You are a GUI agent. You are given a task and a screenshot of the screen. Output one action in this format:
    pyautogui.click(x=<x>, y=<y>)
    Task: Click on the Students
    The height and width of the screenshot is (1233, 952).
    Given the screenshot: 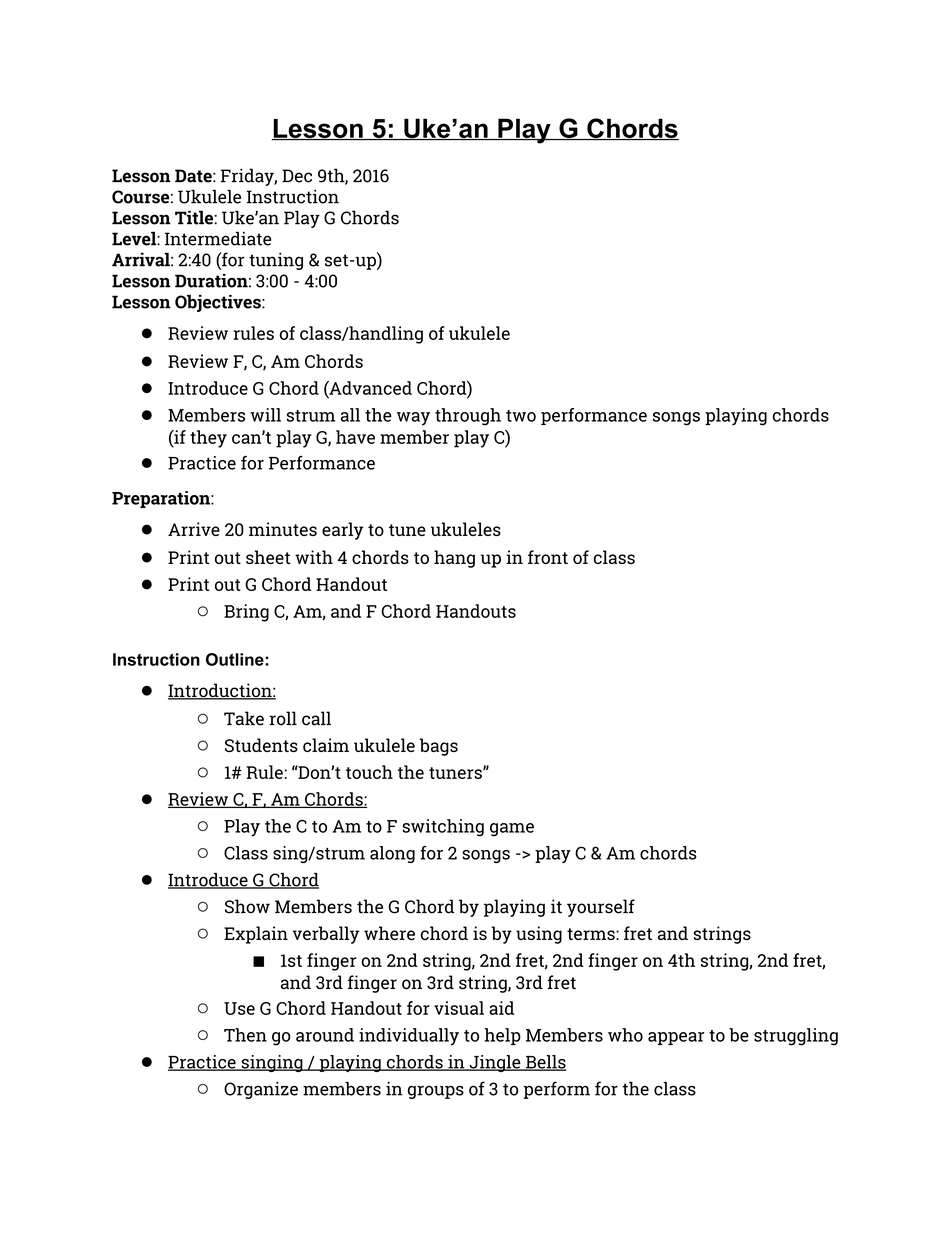 What is the action you would take?
    pyautogui.click(x=261, y=745)
